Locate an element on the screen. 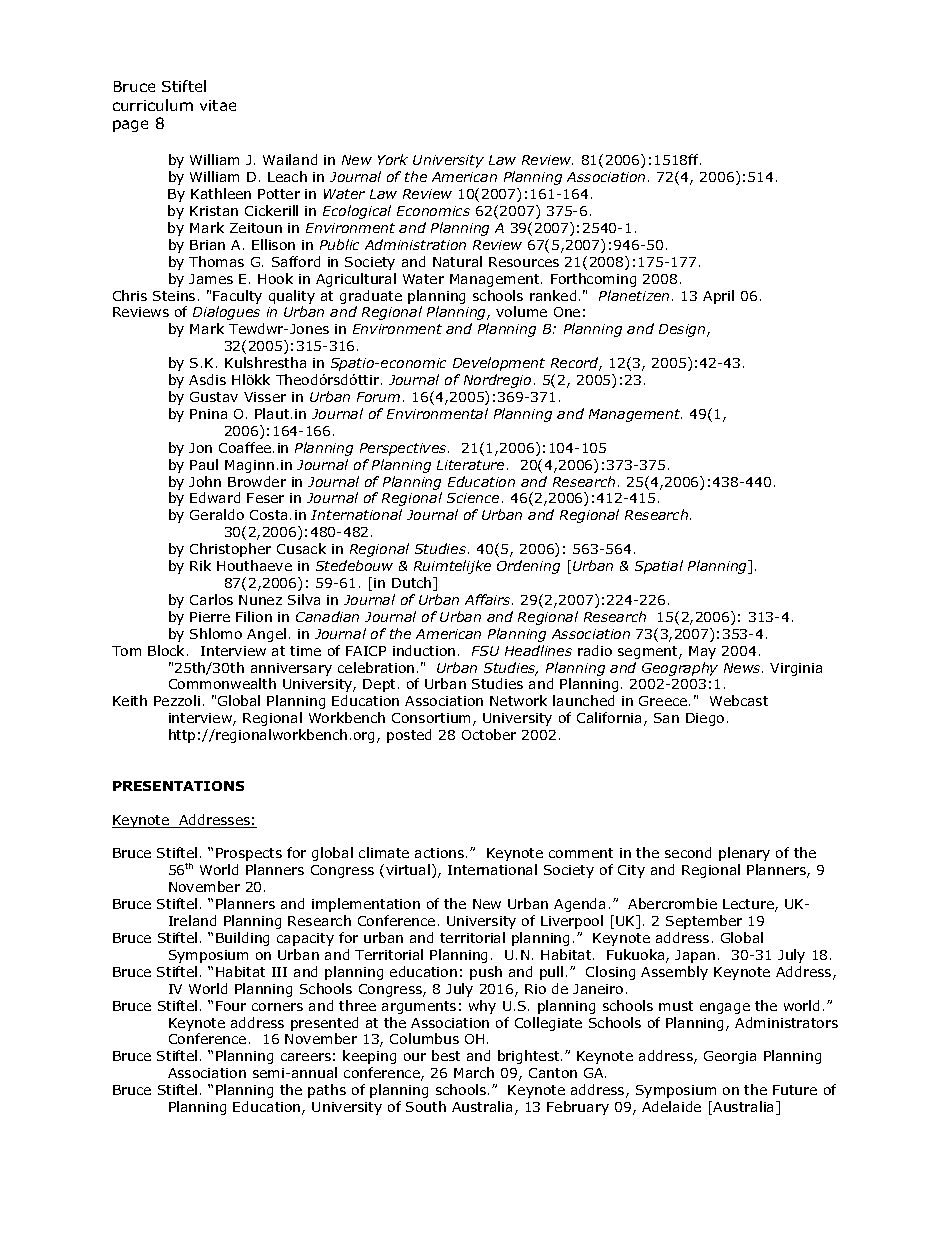  April is located at coordinates (718, 297).
